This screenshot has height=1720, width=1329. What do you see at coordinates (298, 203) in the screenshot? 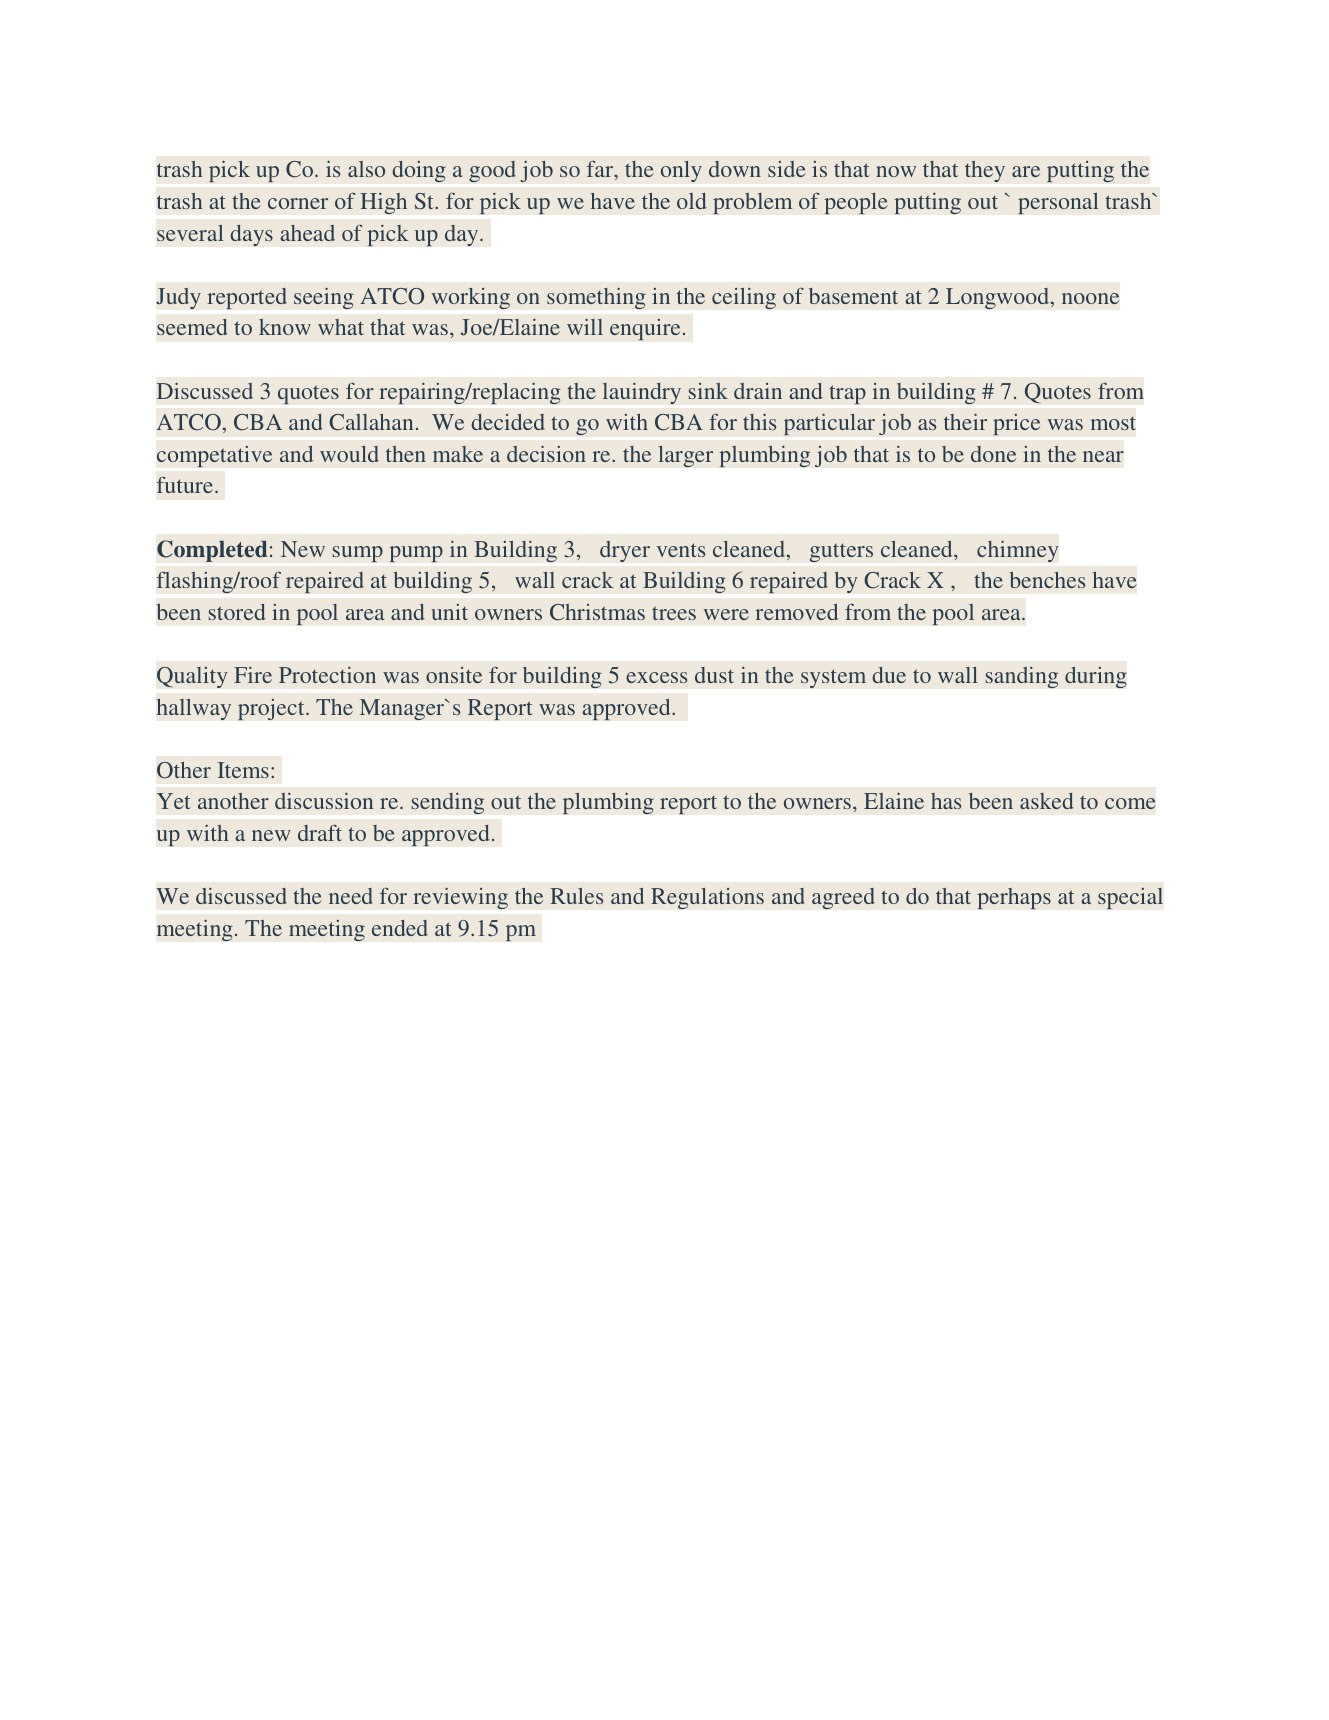
I see `corner` at bounding box center [298, 203].
